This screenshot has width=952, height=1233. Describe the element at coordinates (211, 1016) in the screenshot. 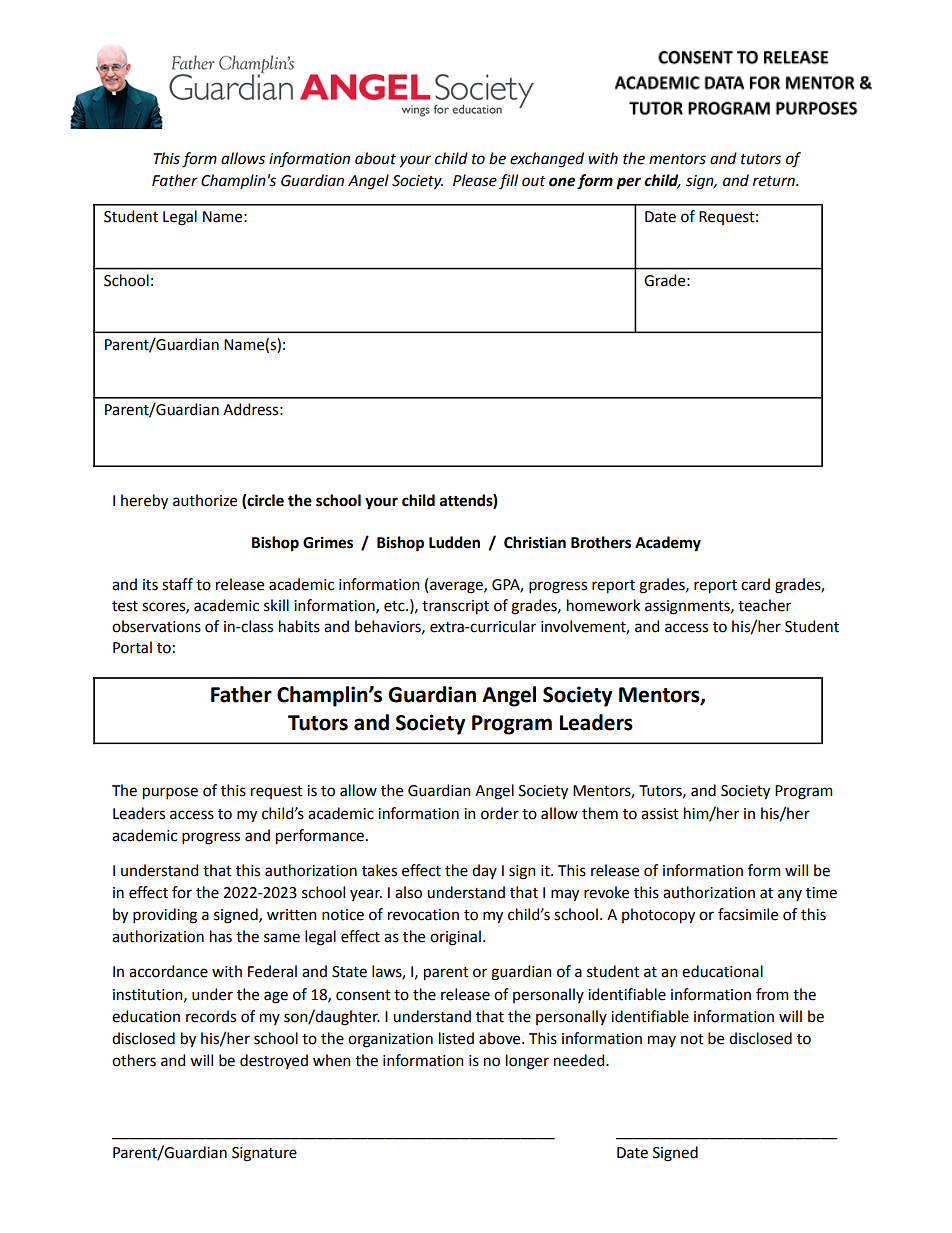

I see `records` at that location.
